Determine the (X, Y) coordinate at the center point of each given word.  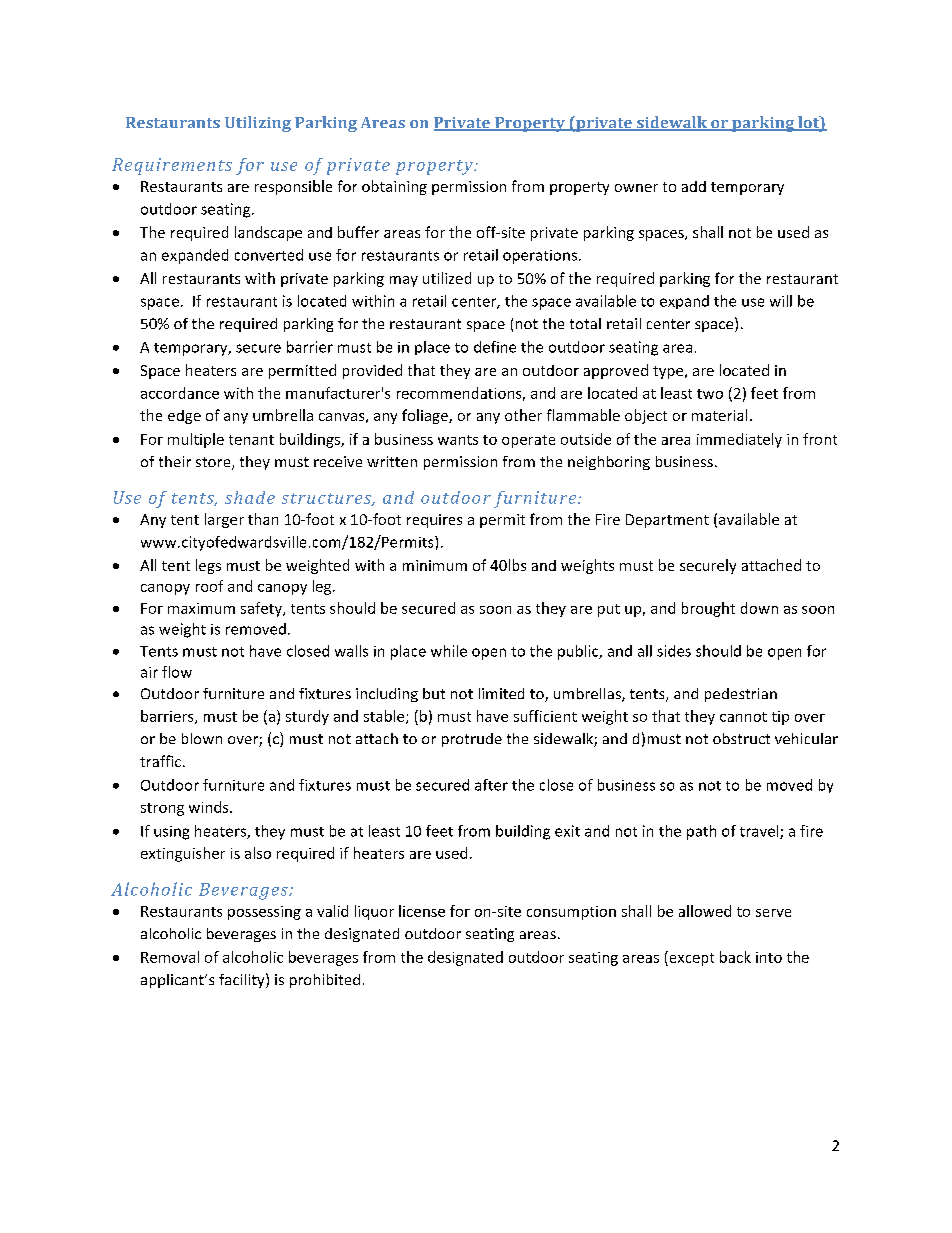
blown (202, 738)
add (694, 186)
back (735, 957)
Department (667, 521)
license (422, 911)
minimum (435, 565)
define (495, 347)
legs (208, 566)
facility (243, 980)
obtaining (394, 187)
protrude (472, 740)
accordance (180, 393)
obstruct (741, 738)
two (710, 394)
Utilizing (258, 124)
